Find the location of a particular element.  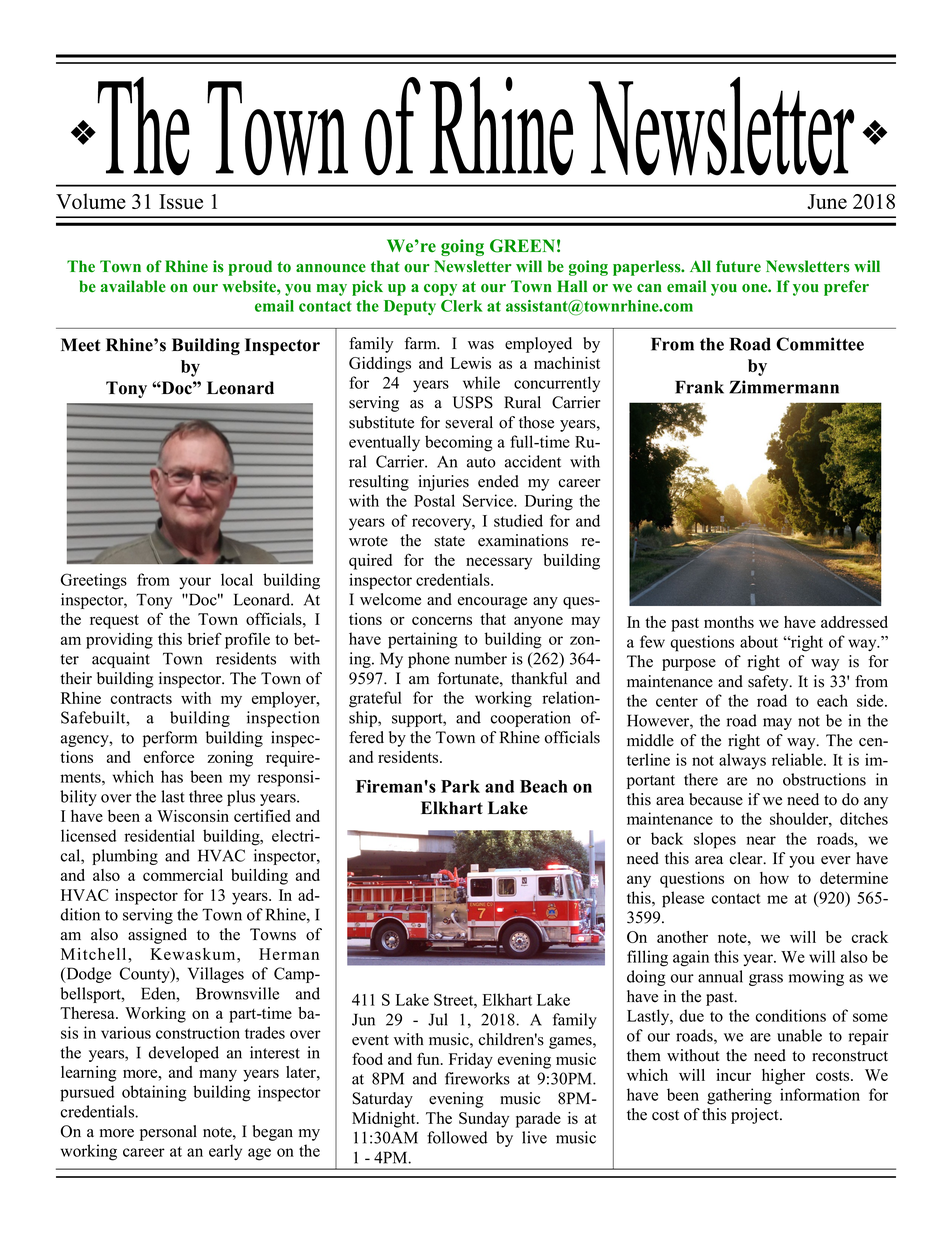

personal is located at coordinates (168, 1133).
